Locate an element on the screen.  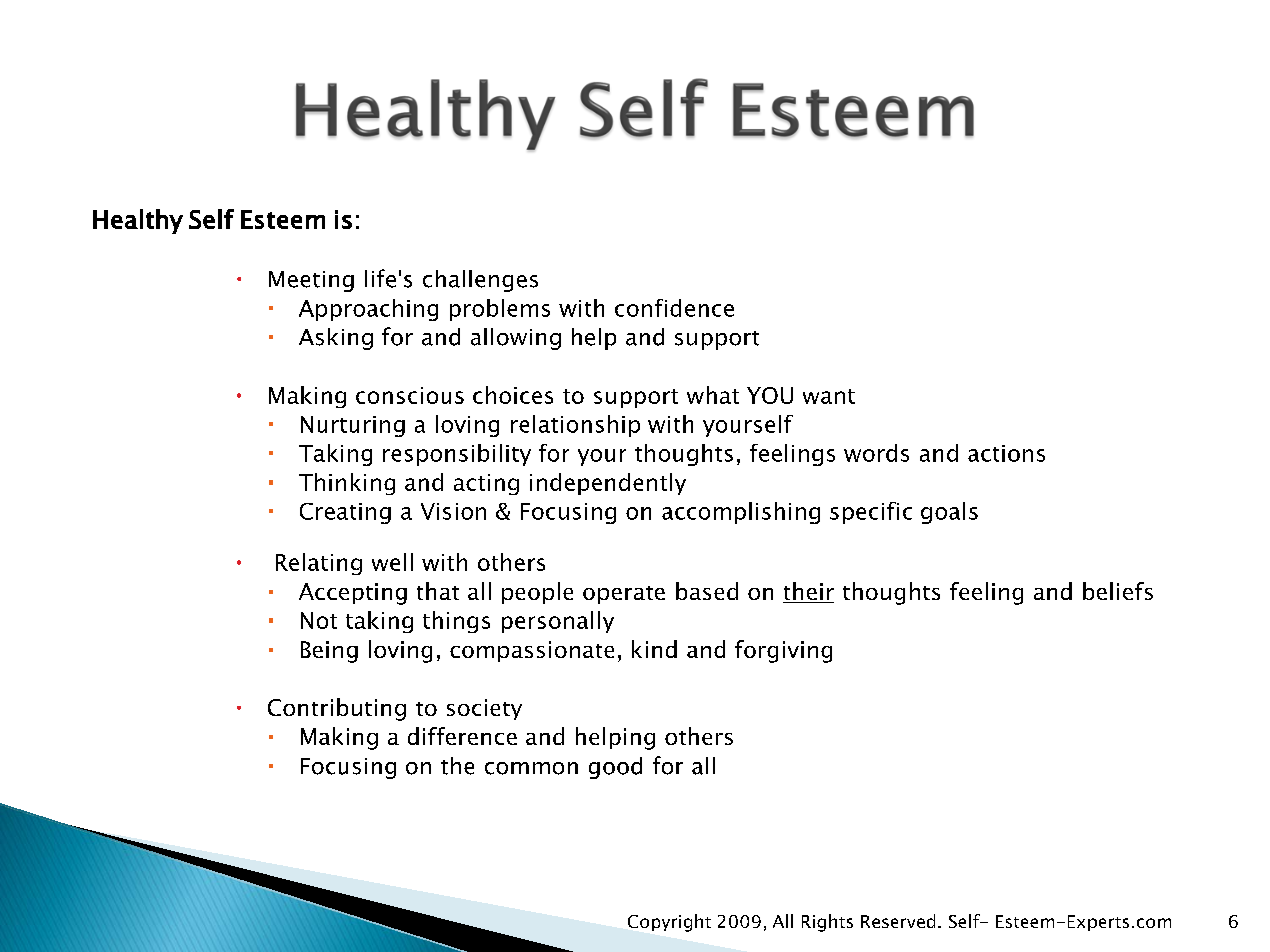
challenges is located at coordinates (480, 281).
